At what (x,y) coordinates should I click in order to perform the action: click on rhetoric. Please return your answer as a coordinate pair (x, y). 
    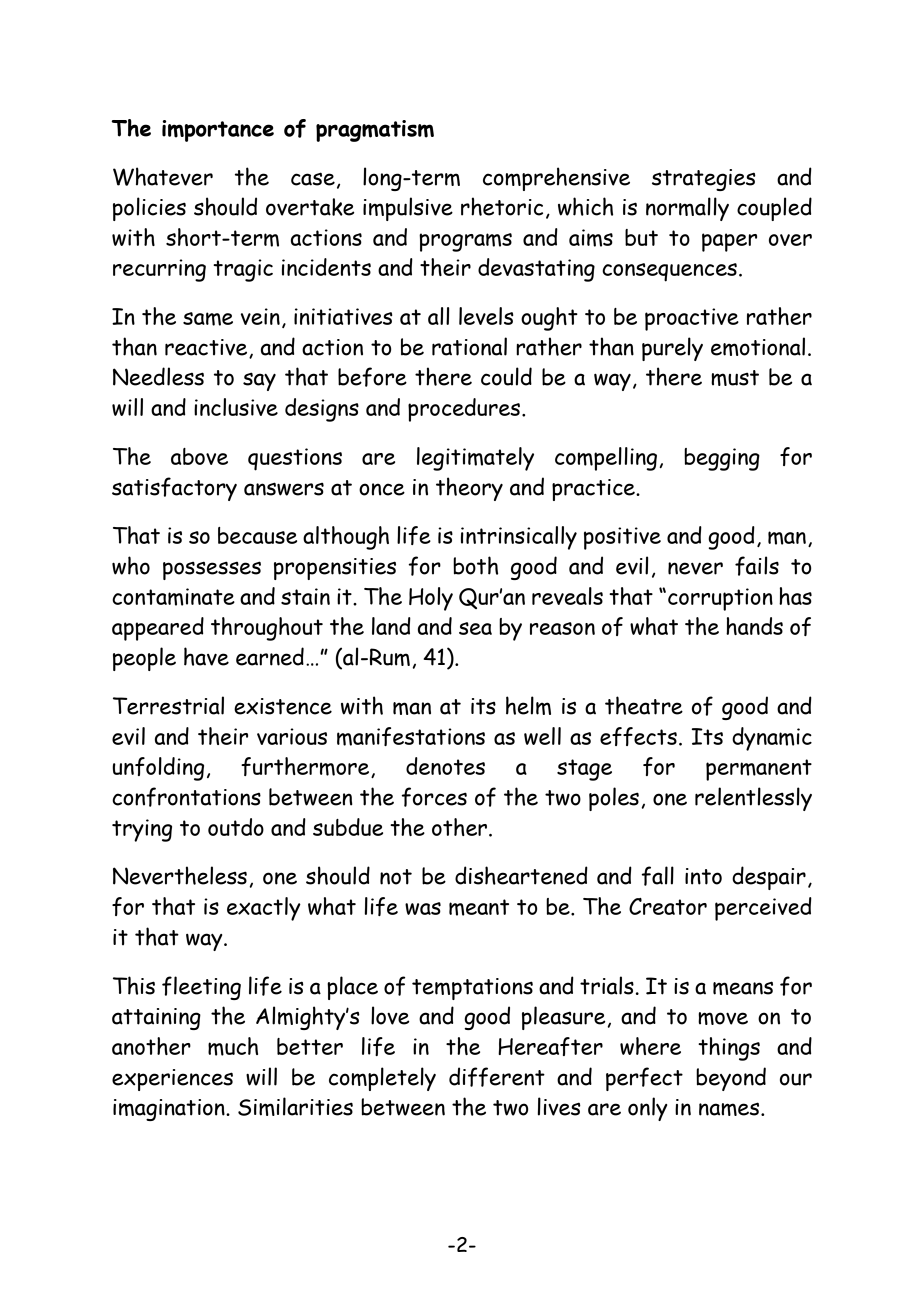
    Looking at the image, I should click on (502, 206).
